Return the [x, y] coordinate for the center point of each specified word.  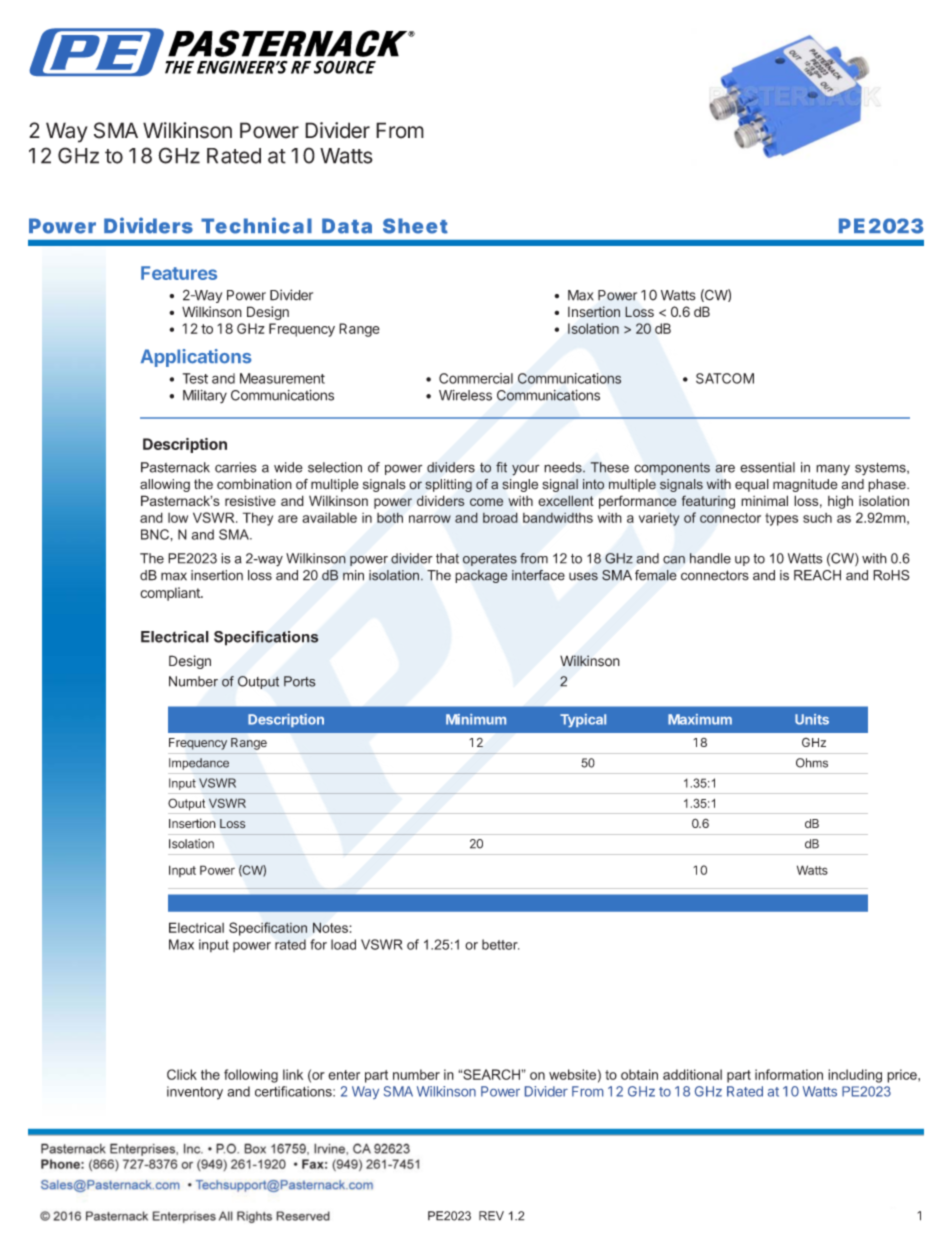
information [789, 1074]
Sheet [415, 226]
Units [812, 719]
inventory [195, 1093]
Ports [300, 681]
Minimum [476, 719]
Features [179, 273]
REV [491, 1216]
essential [767, 467]
